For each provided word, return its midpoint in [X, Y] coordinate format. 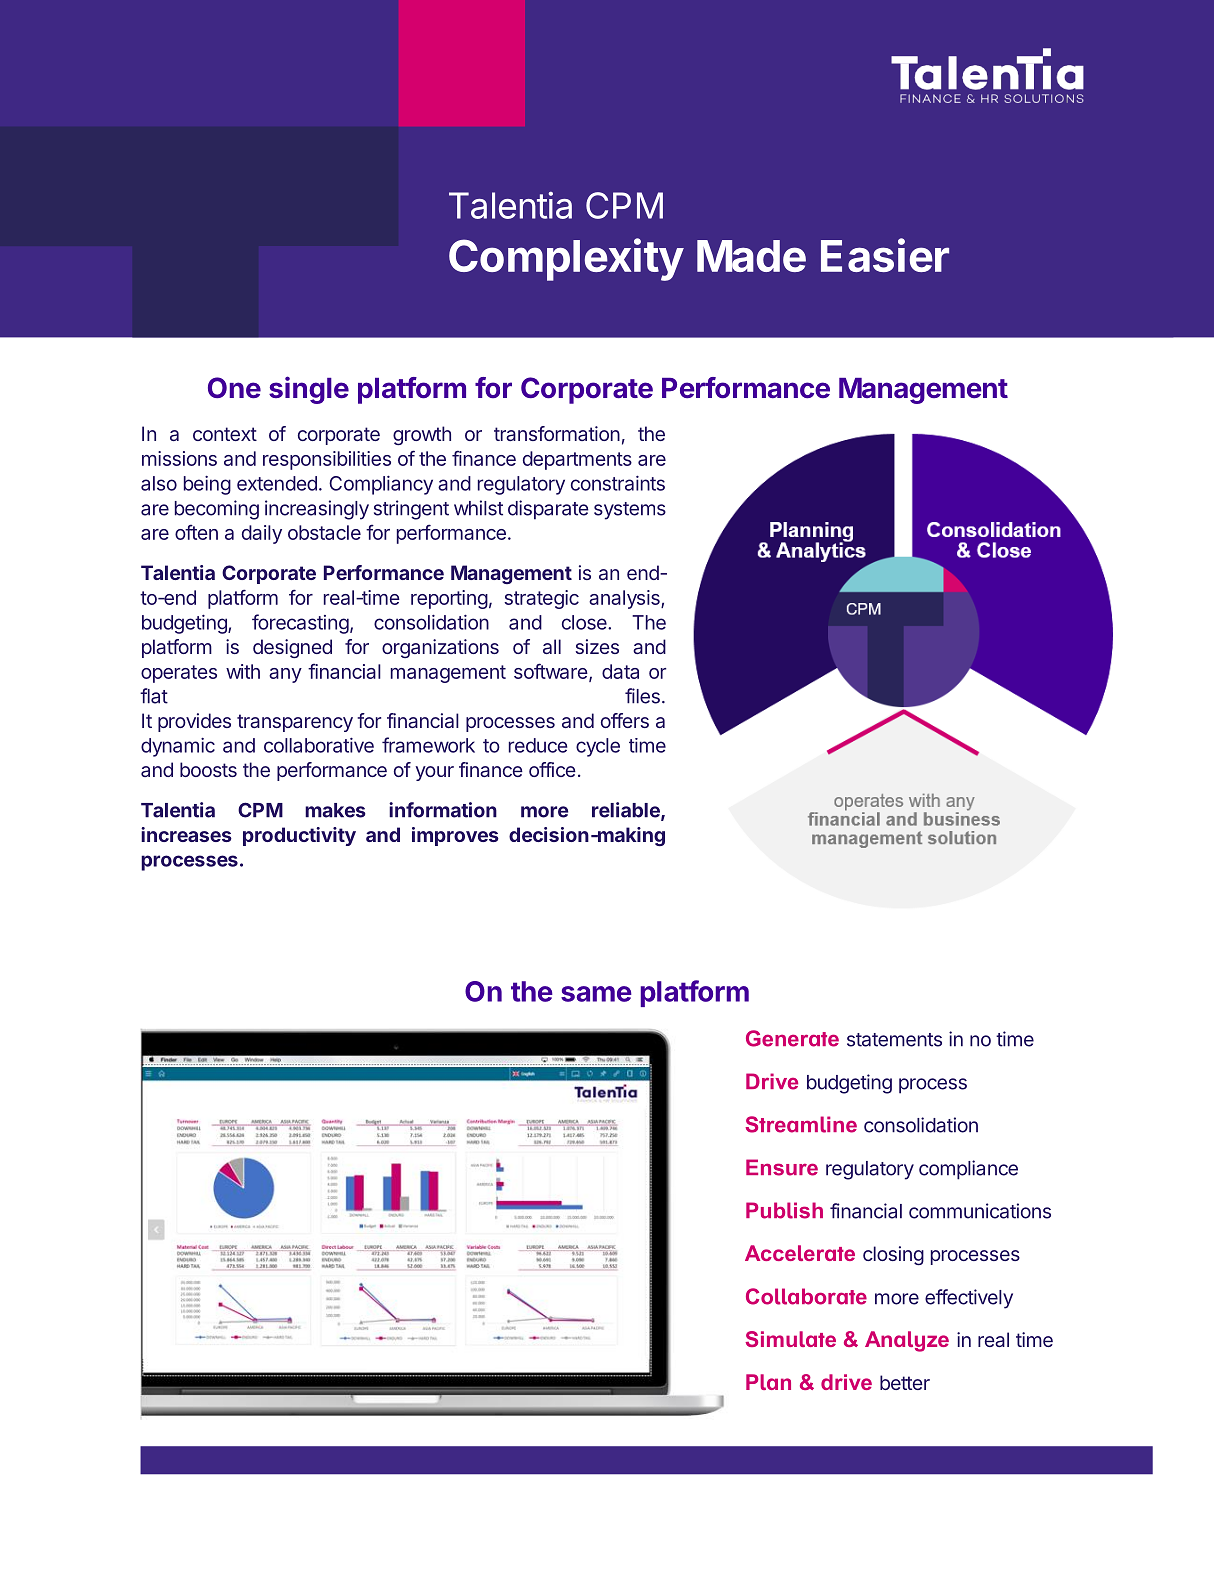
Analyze [907, 1341]
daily [262, 534]
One [234, 388]
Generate [792, 1038]
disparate [548, 510]
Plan [768, 1382]
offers [625, 720]
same [596, 994]
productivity [299, 836]
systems [630, 511]
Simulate [790, 1339]
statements [894, 1040]
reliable [627, 811]
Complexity [566, 259]
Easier [885, 255]
